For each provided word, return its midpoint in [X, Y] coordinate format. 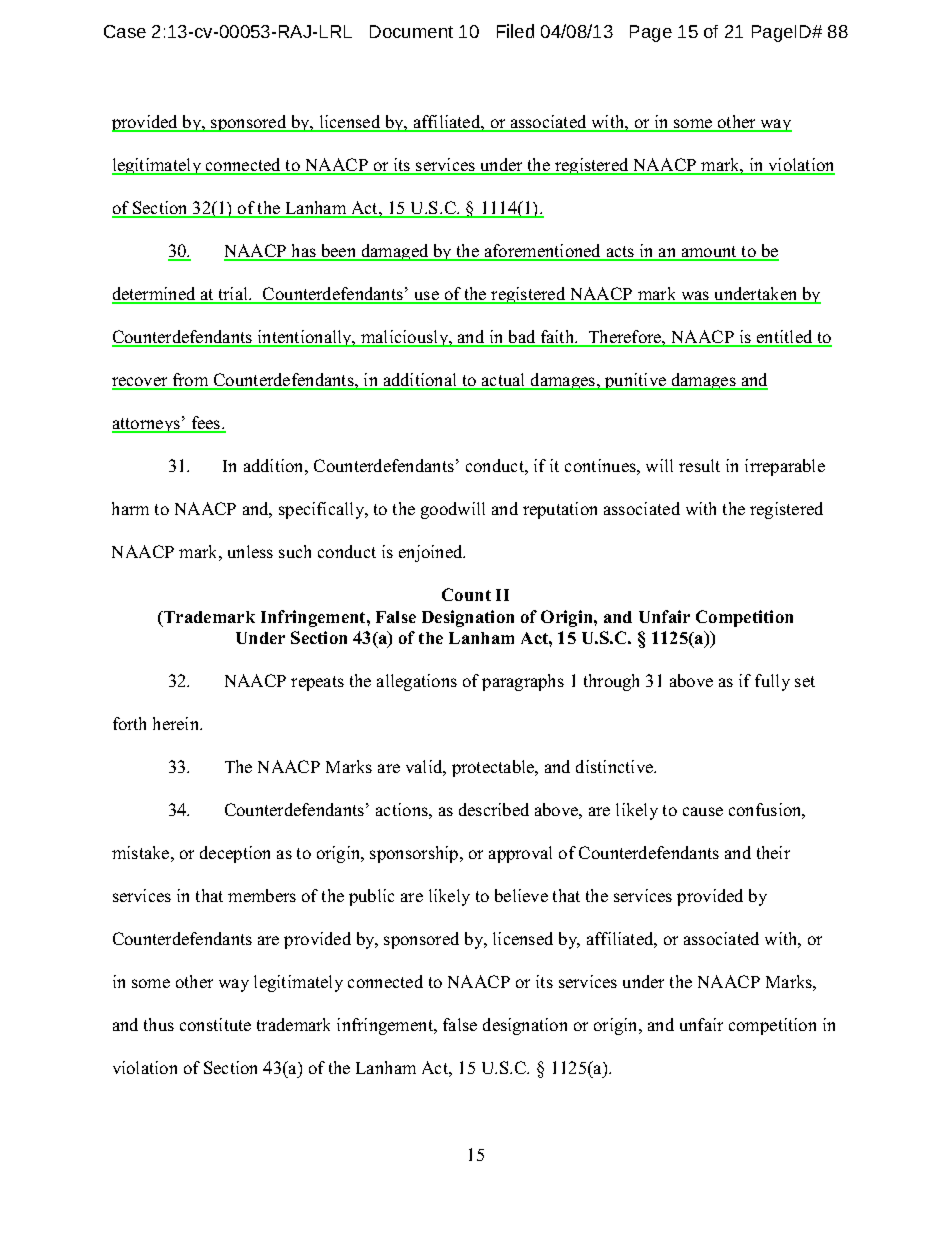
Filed [515, 31]
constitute [215, 1024]
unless [250, 551]
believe [521, 895]
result [699, 465]
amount [709, 253]
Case [125, 31]
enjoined [432, 553]
